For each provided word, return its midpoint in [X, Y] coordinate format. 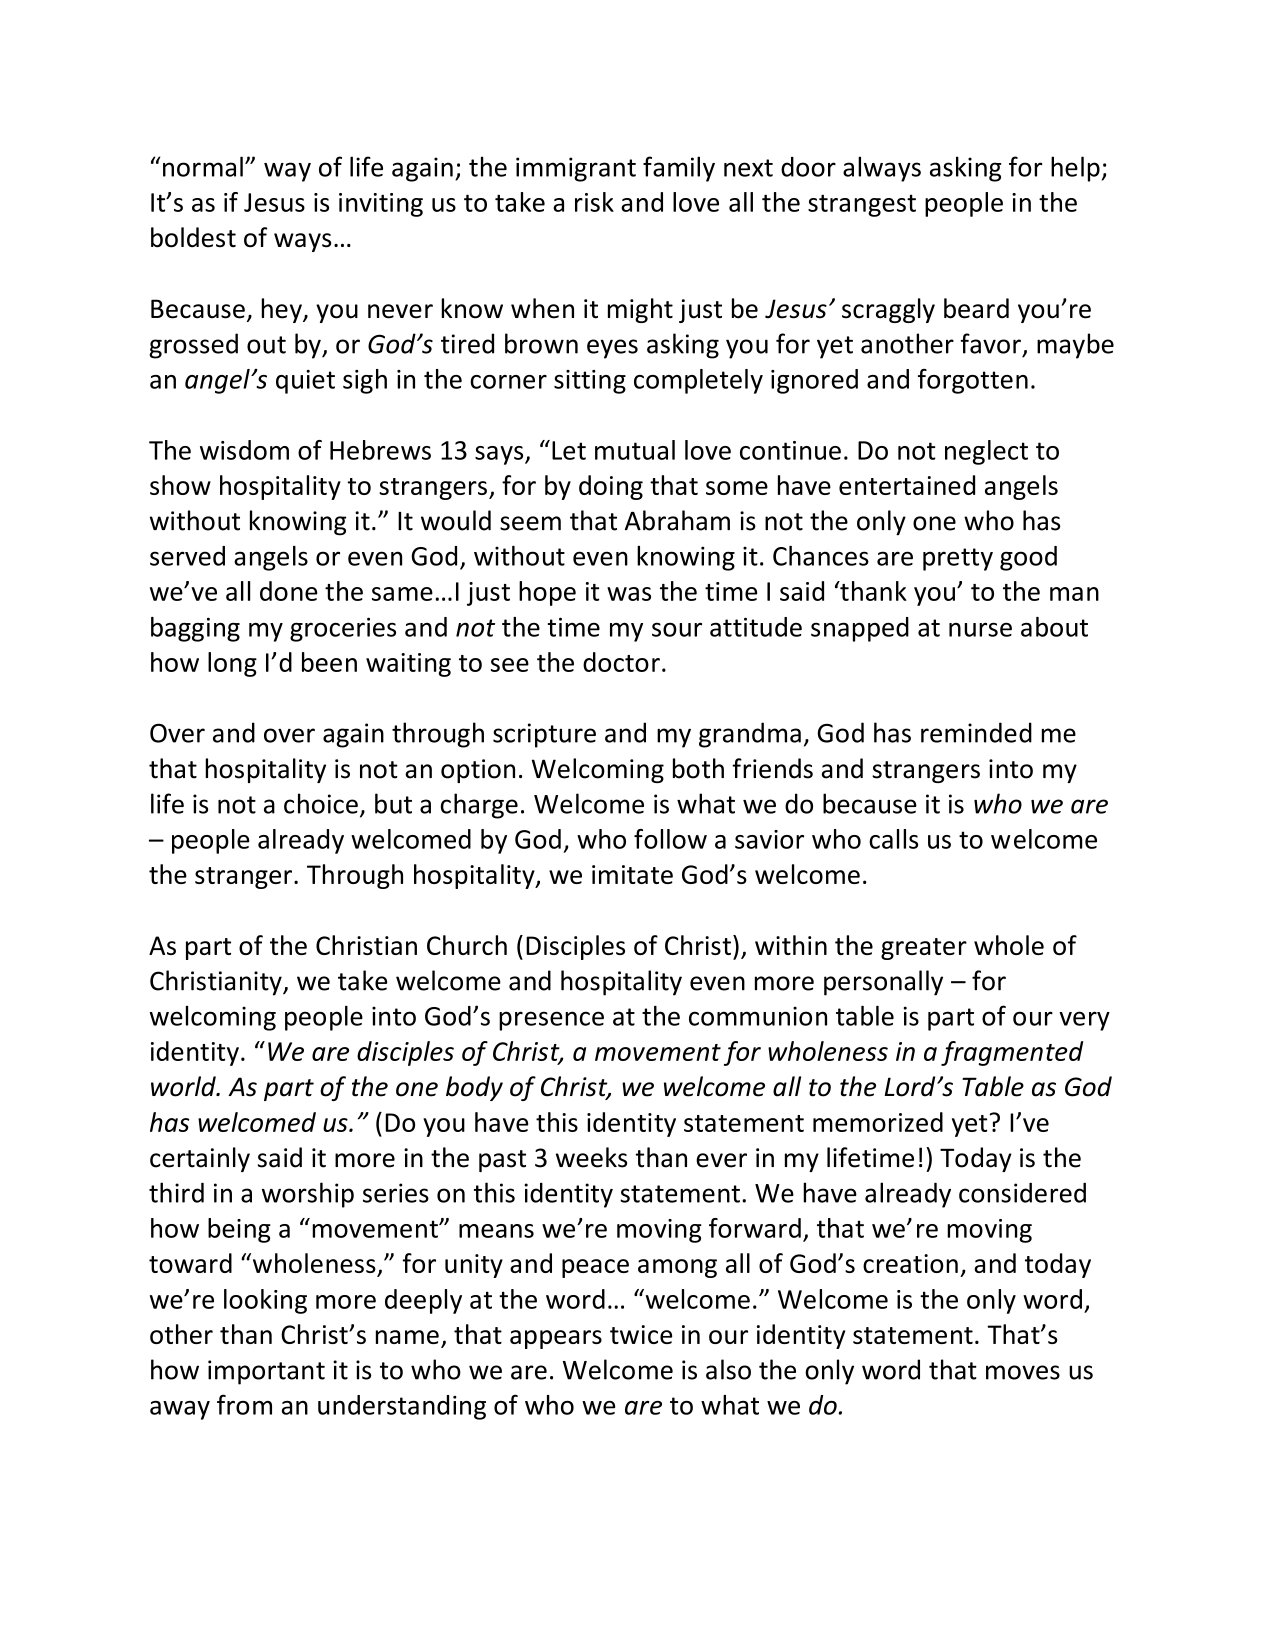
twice [641, 1334]
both [698, 768]
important [266, 1372]
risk [594, 202]
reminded [976, 732]
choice [321, 803]
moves [1023, 1372]
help [1075, 169]
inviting [381, 205]
